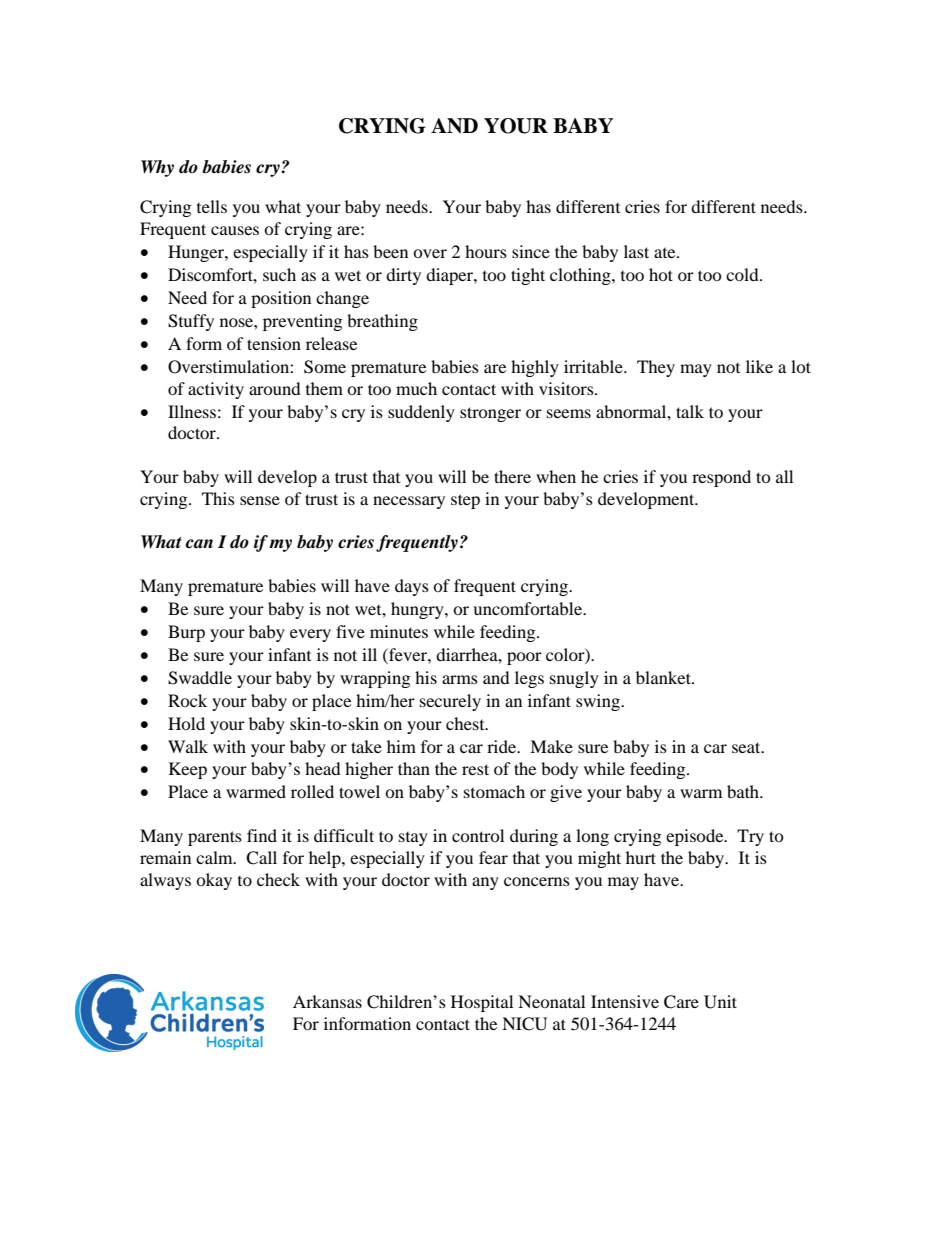 The width and height of the document is (952, 1233). What do you see at coordinates (416, 388) in the document?
I see `much` at bounding box center [416, 388].
